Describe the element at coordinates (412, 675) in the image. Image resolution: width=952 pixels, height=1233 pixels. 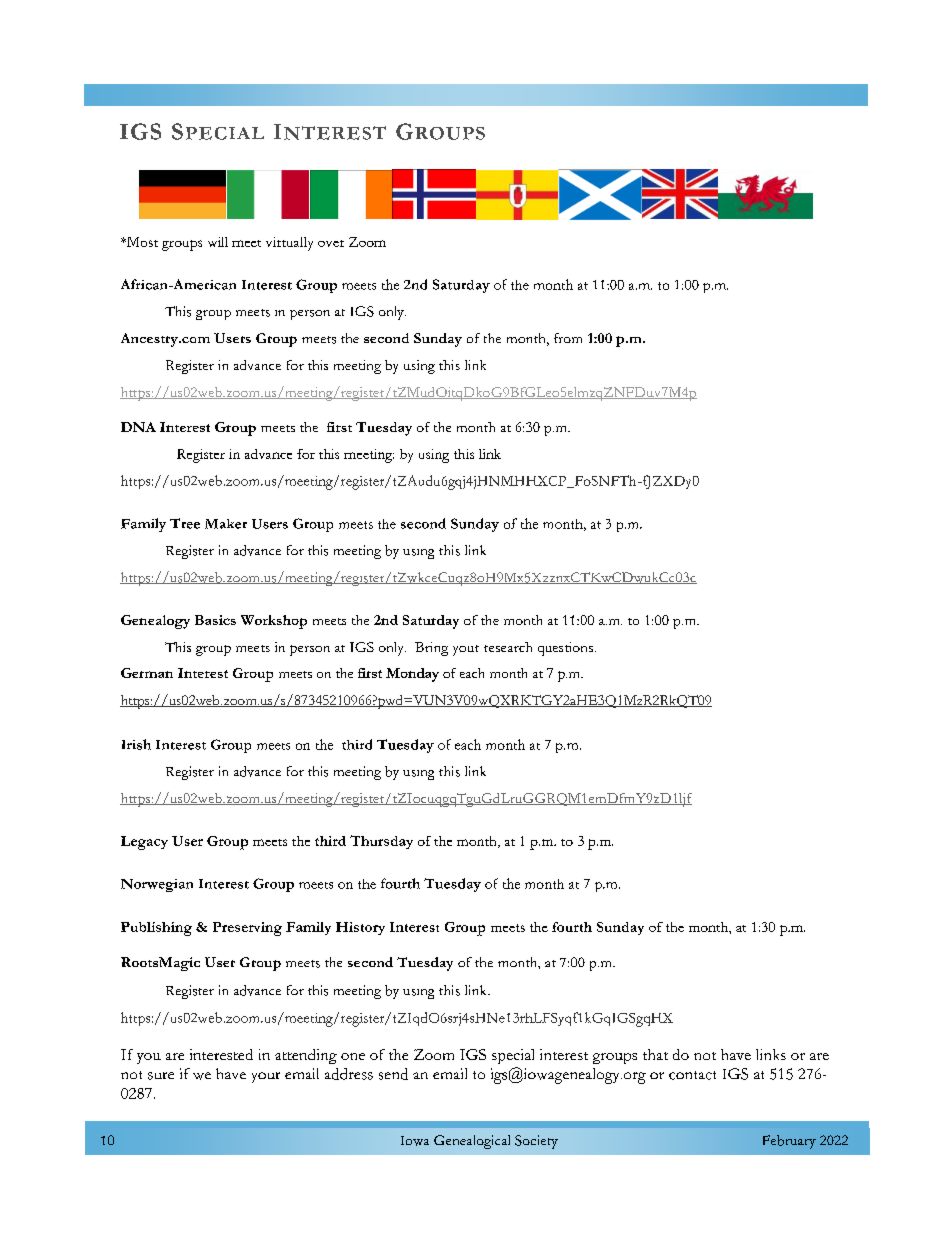
I see `Monday` at that location.
